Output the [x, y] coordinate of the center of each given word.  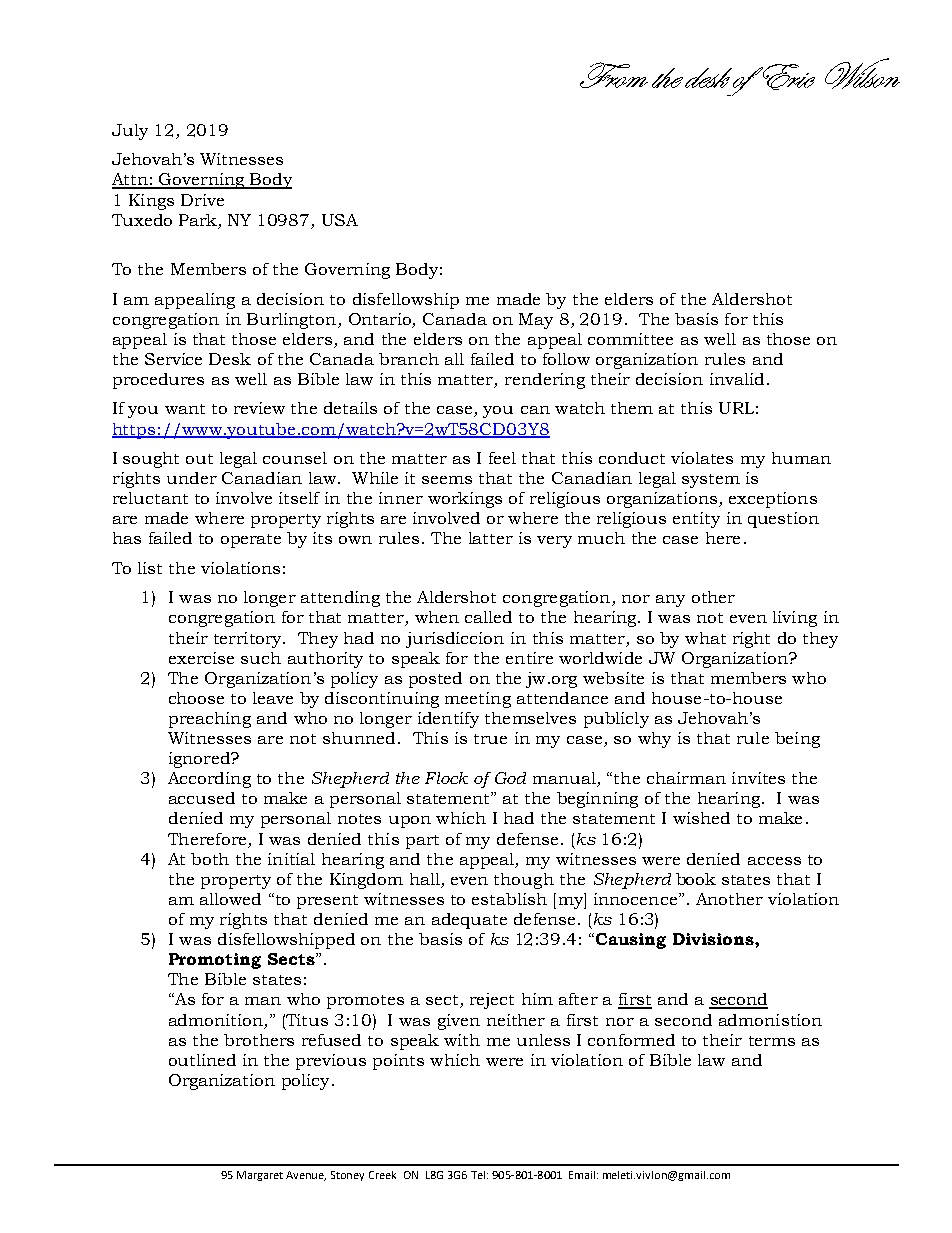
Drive [202, 200]
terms [772, 1041]
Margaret [260, 1176]
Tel [478, 1175]
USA [340, 220]
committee [630, 339]
